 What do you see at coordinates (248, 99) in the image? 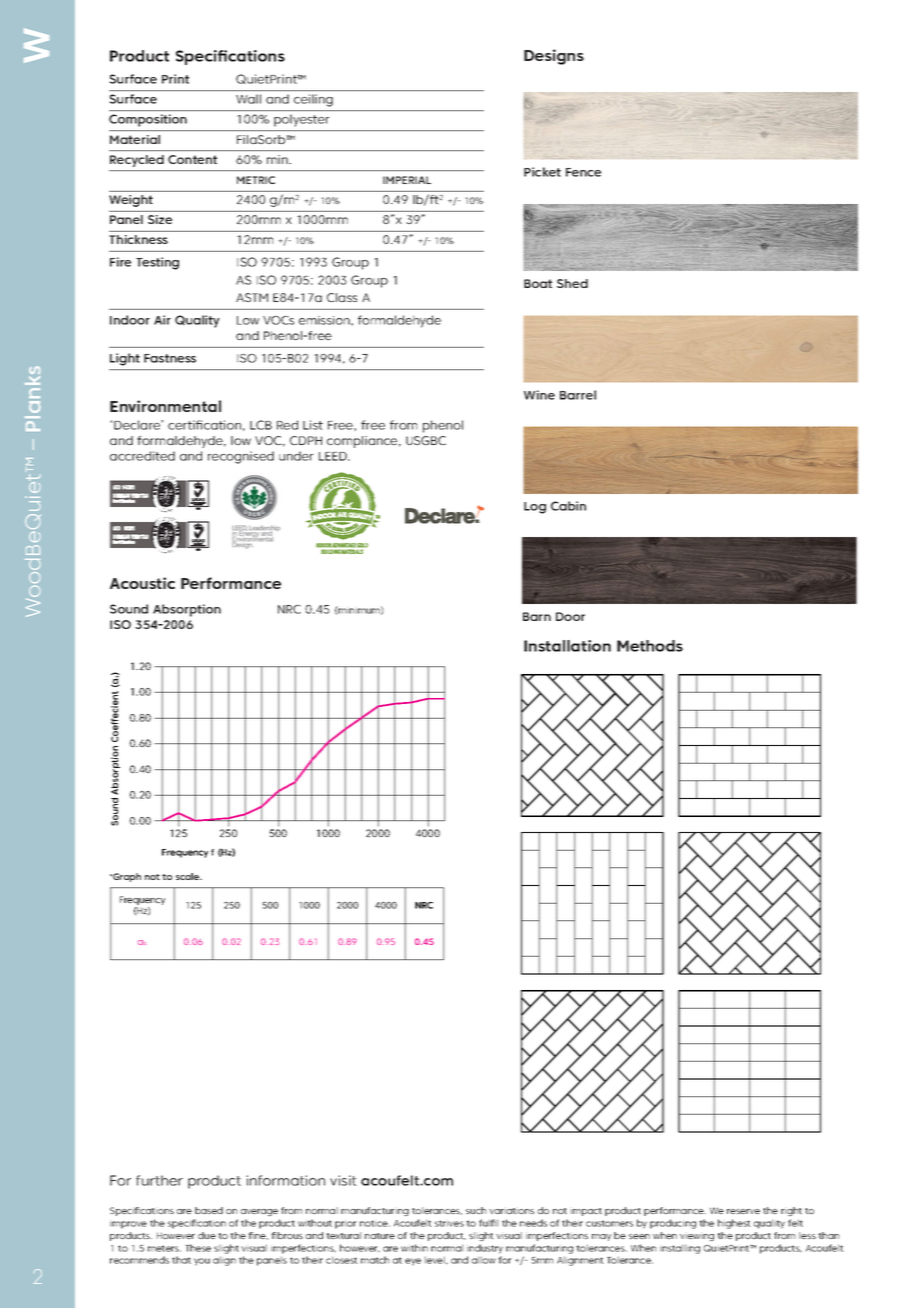
I see `Wall` at bounding box center [248, 99].
